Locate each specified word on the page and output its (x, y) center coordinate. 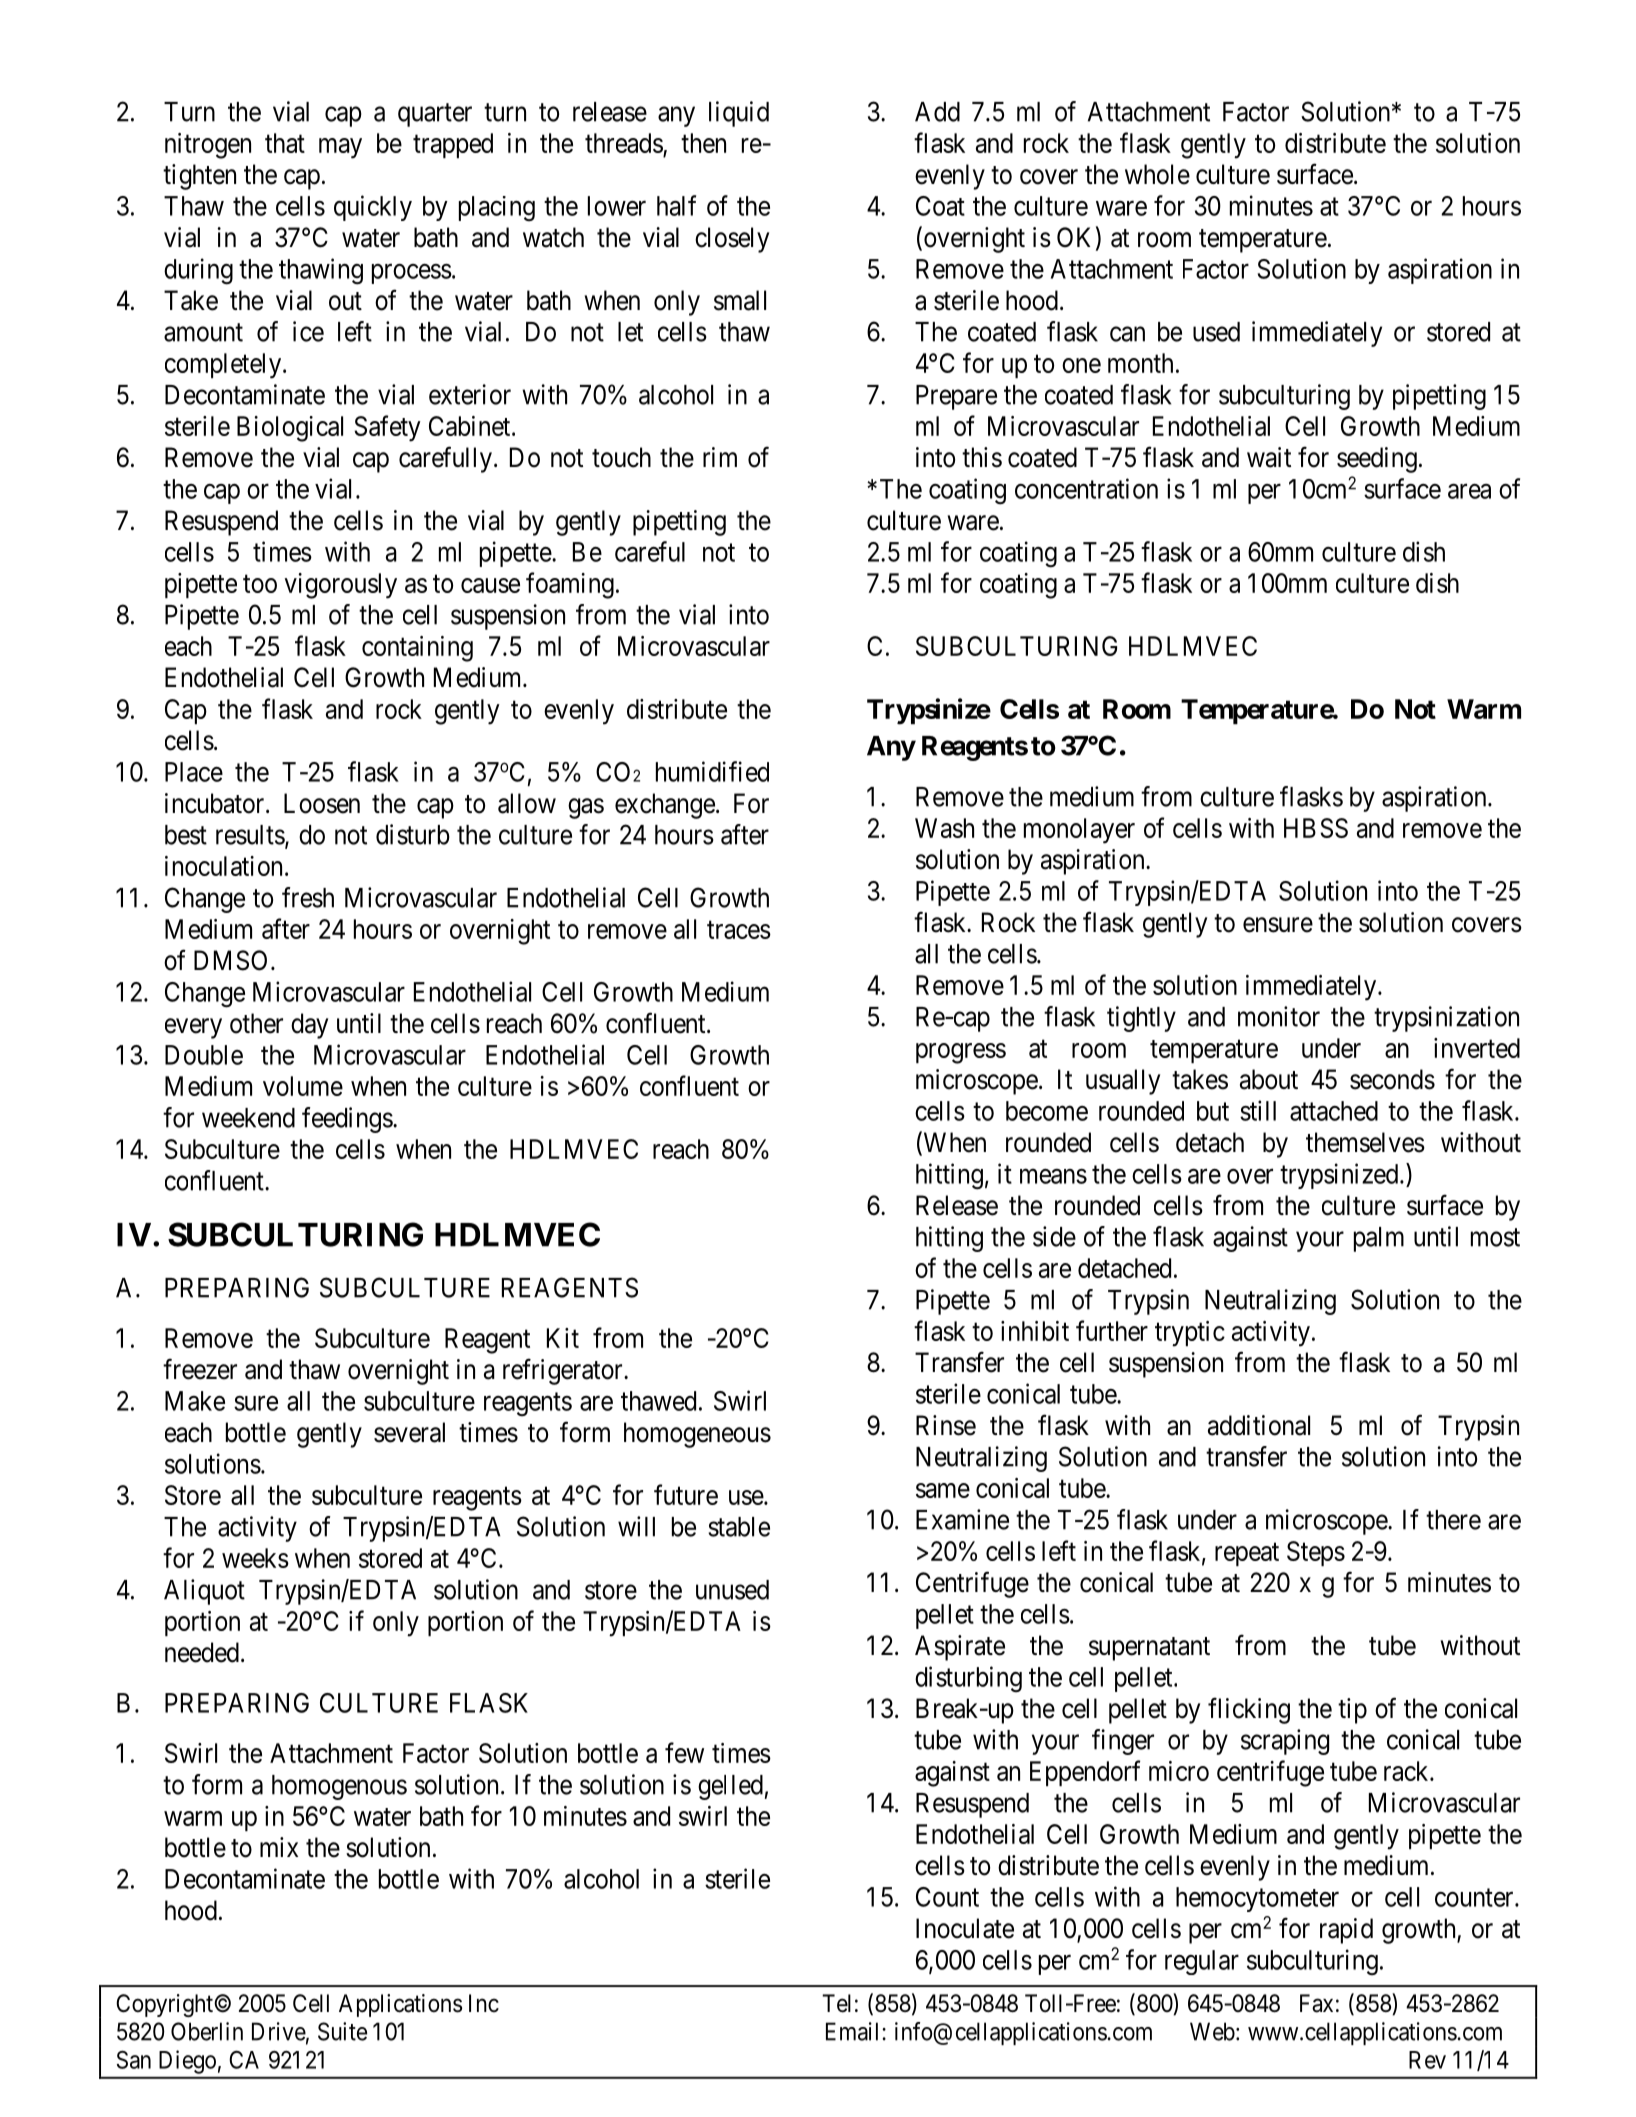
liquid (739, 114)
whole (1157, 174)
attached (1334, 1111)
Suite (342, 2031)
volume (303, 1086)
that (285, 143)
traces (739, 930)
